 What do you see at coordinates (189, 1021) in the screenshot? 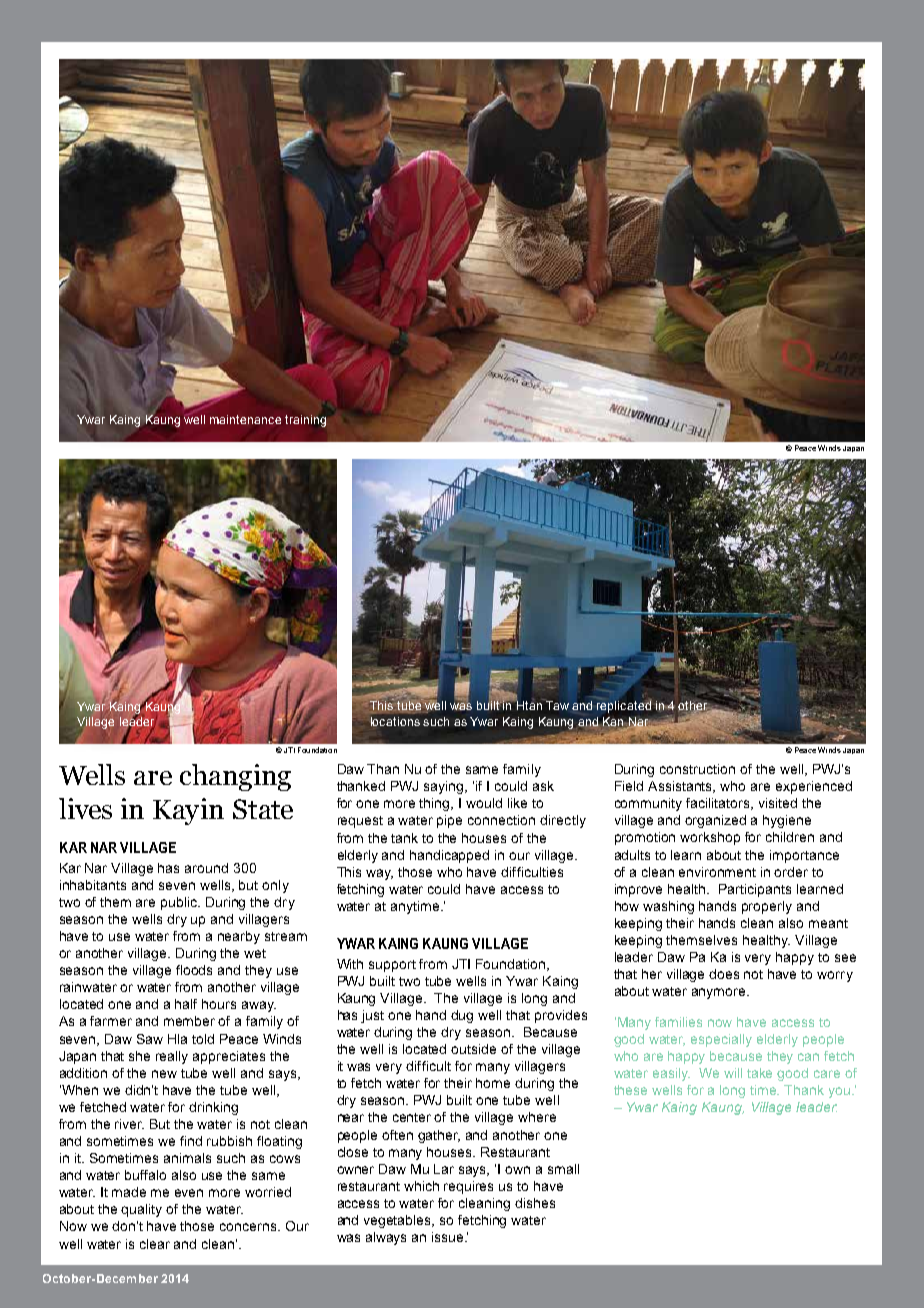
I see `member` at bounding box center [189, 1021].
